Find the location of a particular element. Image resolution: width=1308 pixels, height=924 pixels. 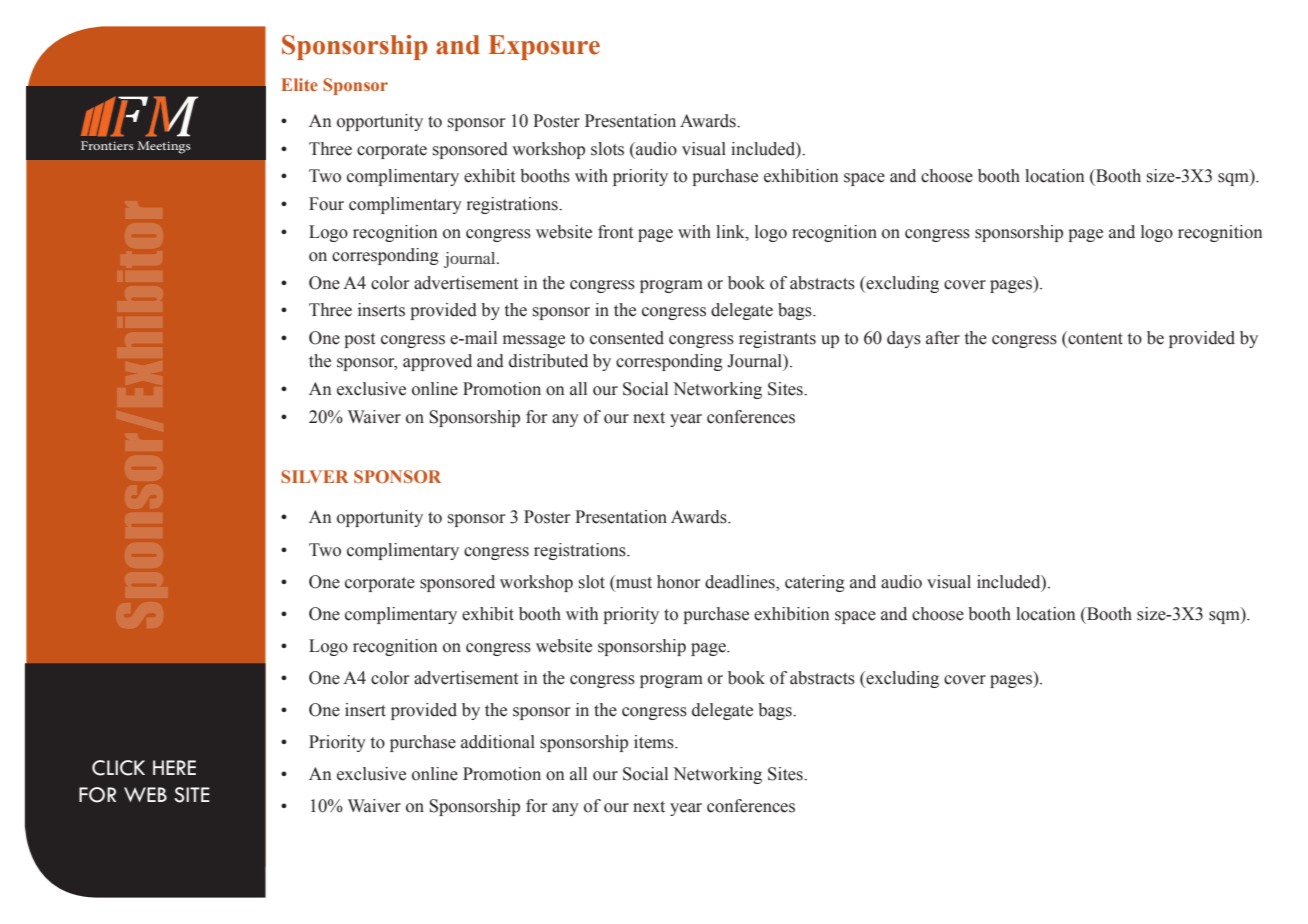

days is located at coordinates (904, 339).
